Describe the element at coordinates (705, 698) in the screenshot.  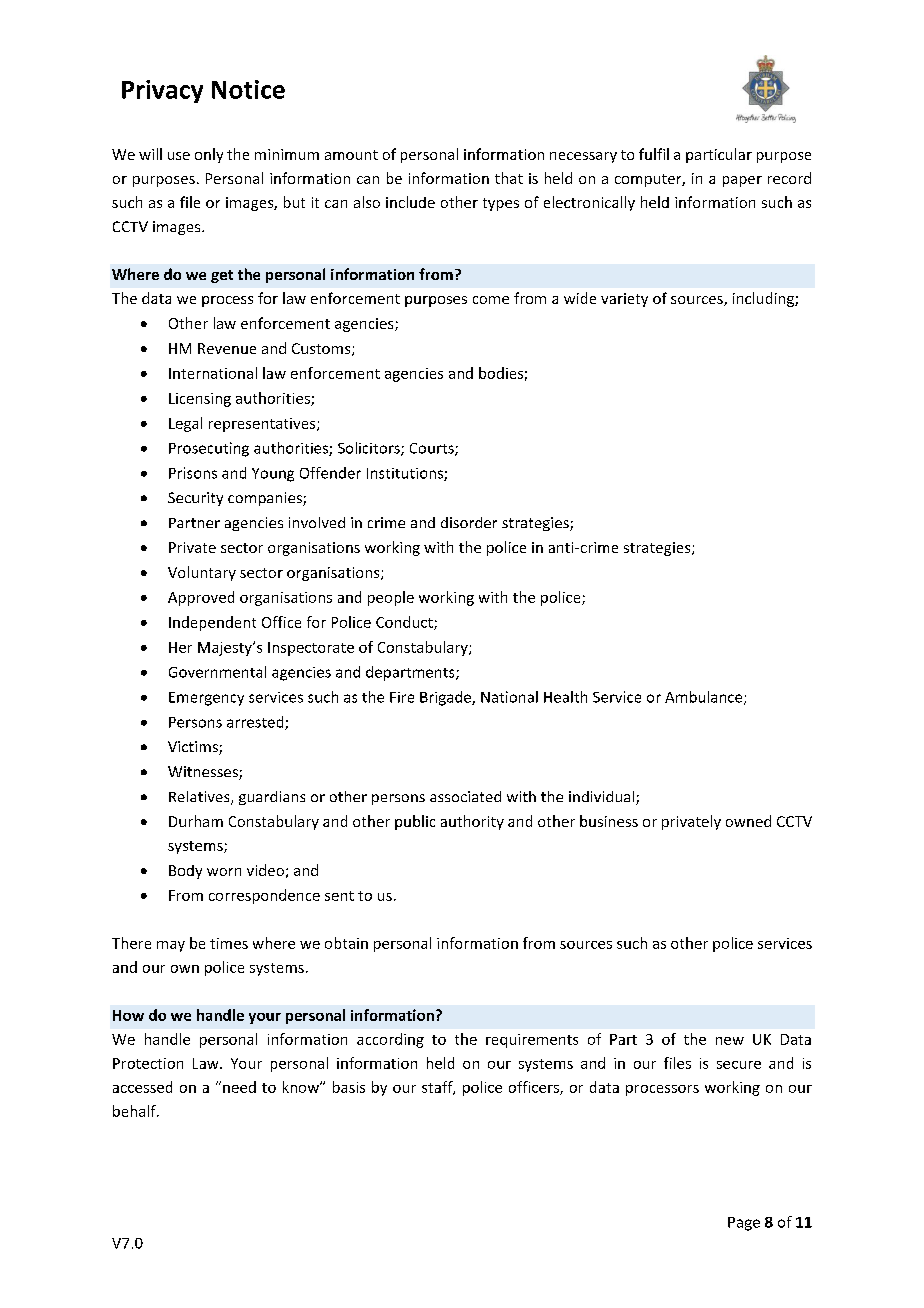
I see `Ambulance` at that location.
